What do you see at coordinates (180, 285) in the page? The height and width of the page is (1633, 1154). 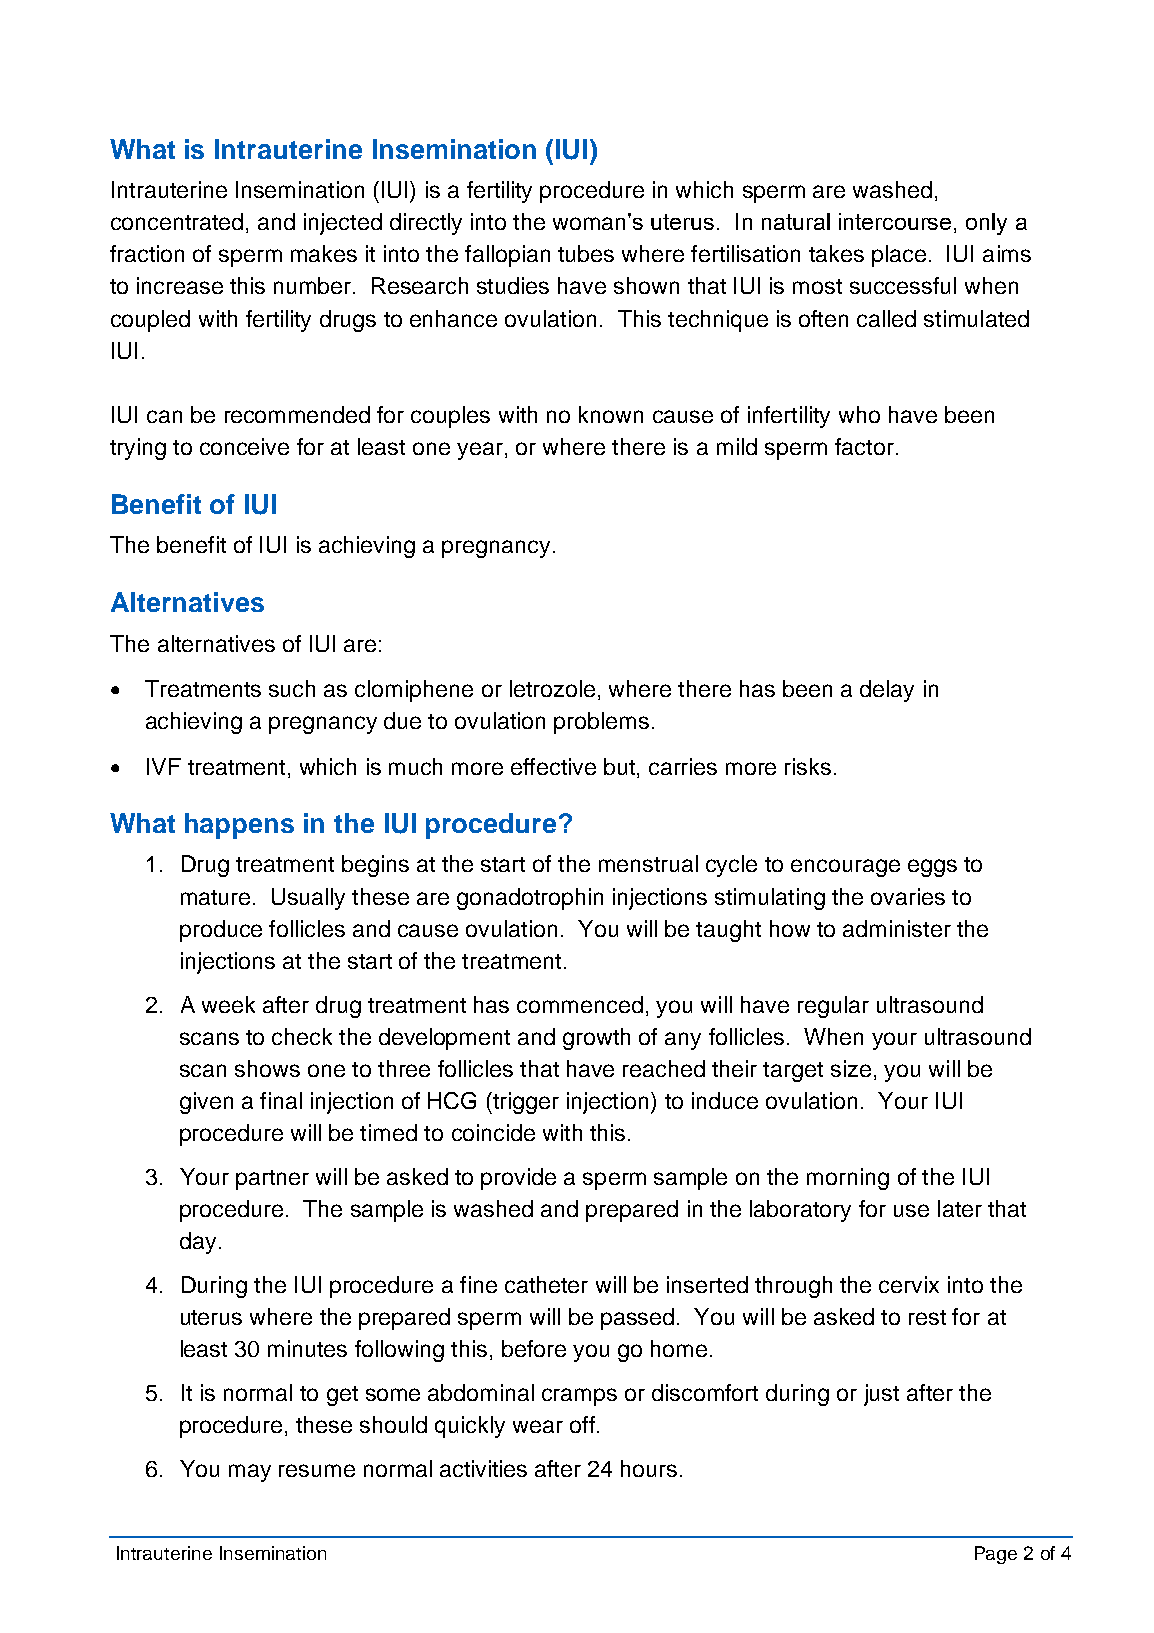 I see `increase` at bounding box center [180, 285].
